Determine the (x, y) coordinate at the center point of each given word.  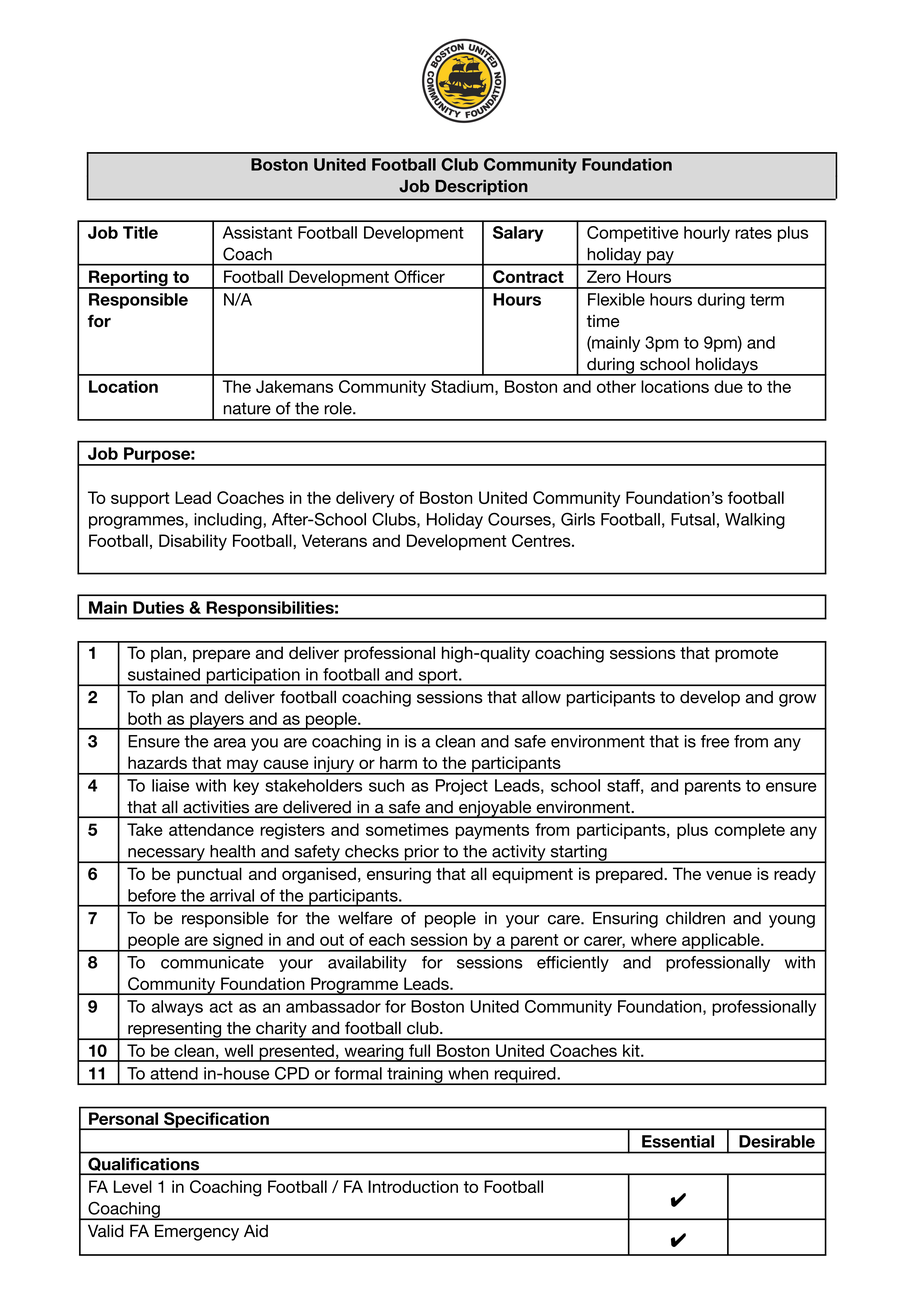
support (140, 500)
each (387, 939)
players (217, 721)
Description (481, 187)
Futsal (693, 519)
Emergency (197, 1232)
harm (398, 762)
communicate (212, 962)
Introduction (413, 1186)
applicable (721, 942)
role (339, 408)
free (715, 741)
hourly (707, 234)
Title (140, 232)
